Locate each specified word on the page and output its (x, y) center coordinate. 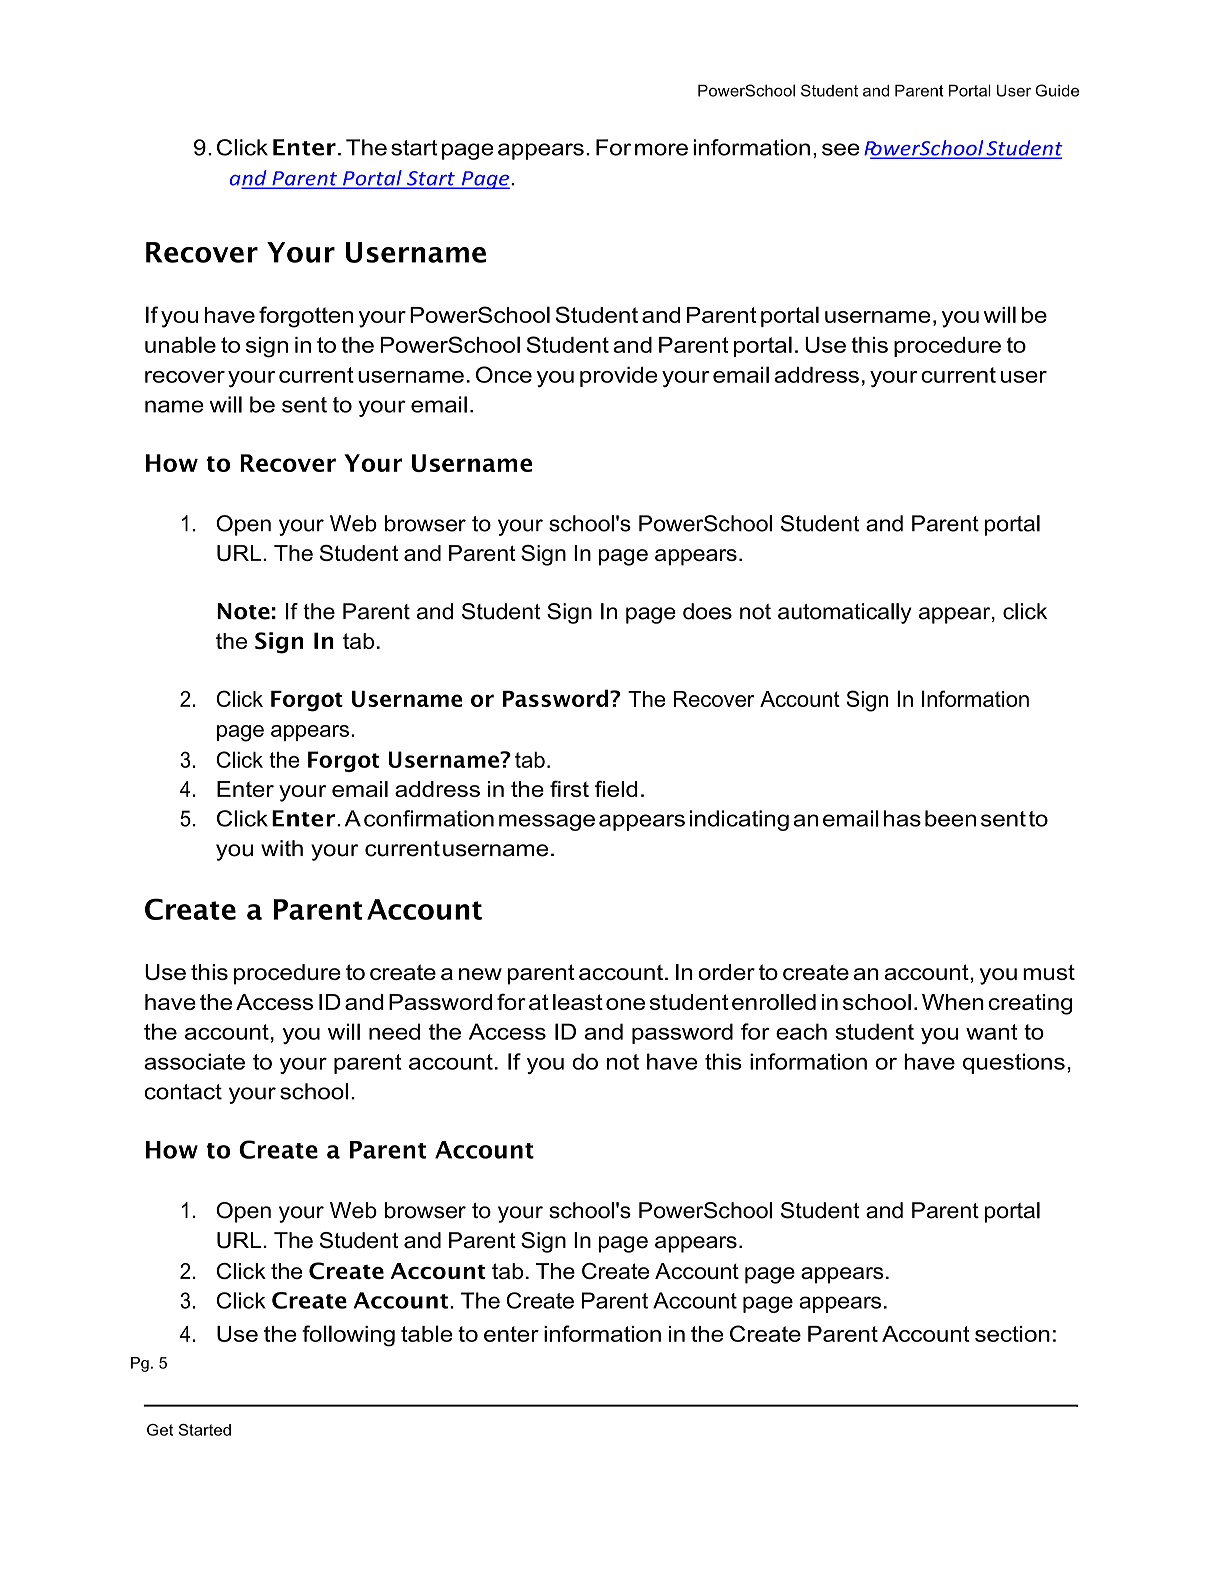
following (348, 1336)
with (282, 848)
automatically (845, 613)
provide (618, 377)
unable (180, 344)
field (616, 788)
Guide (1057, 90)
